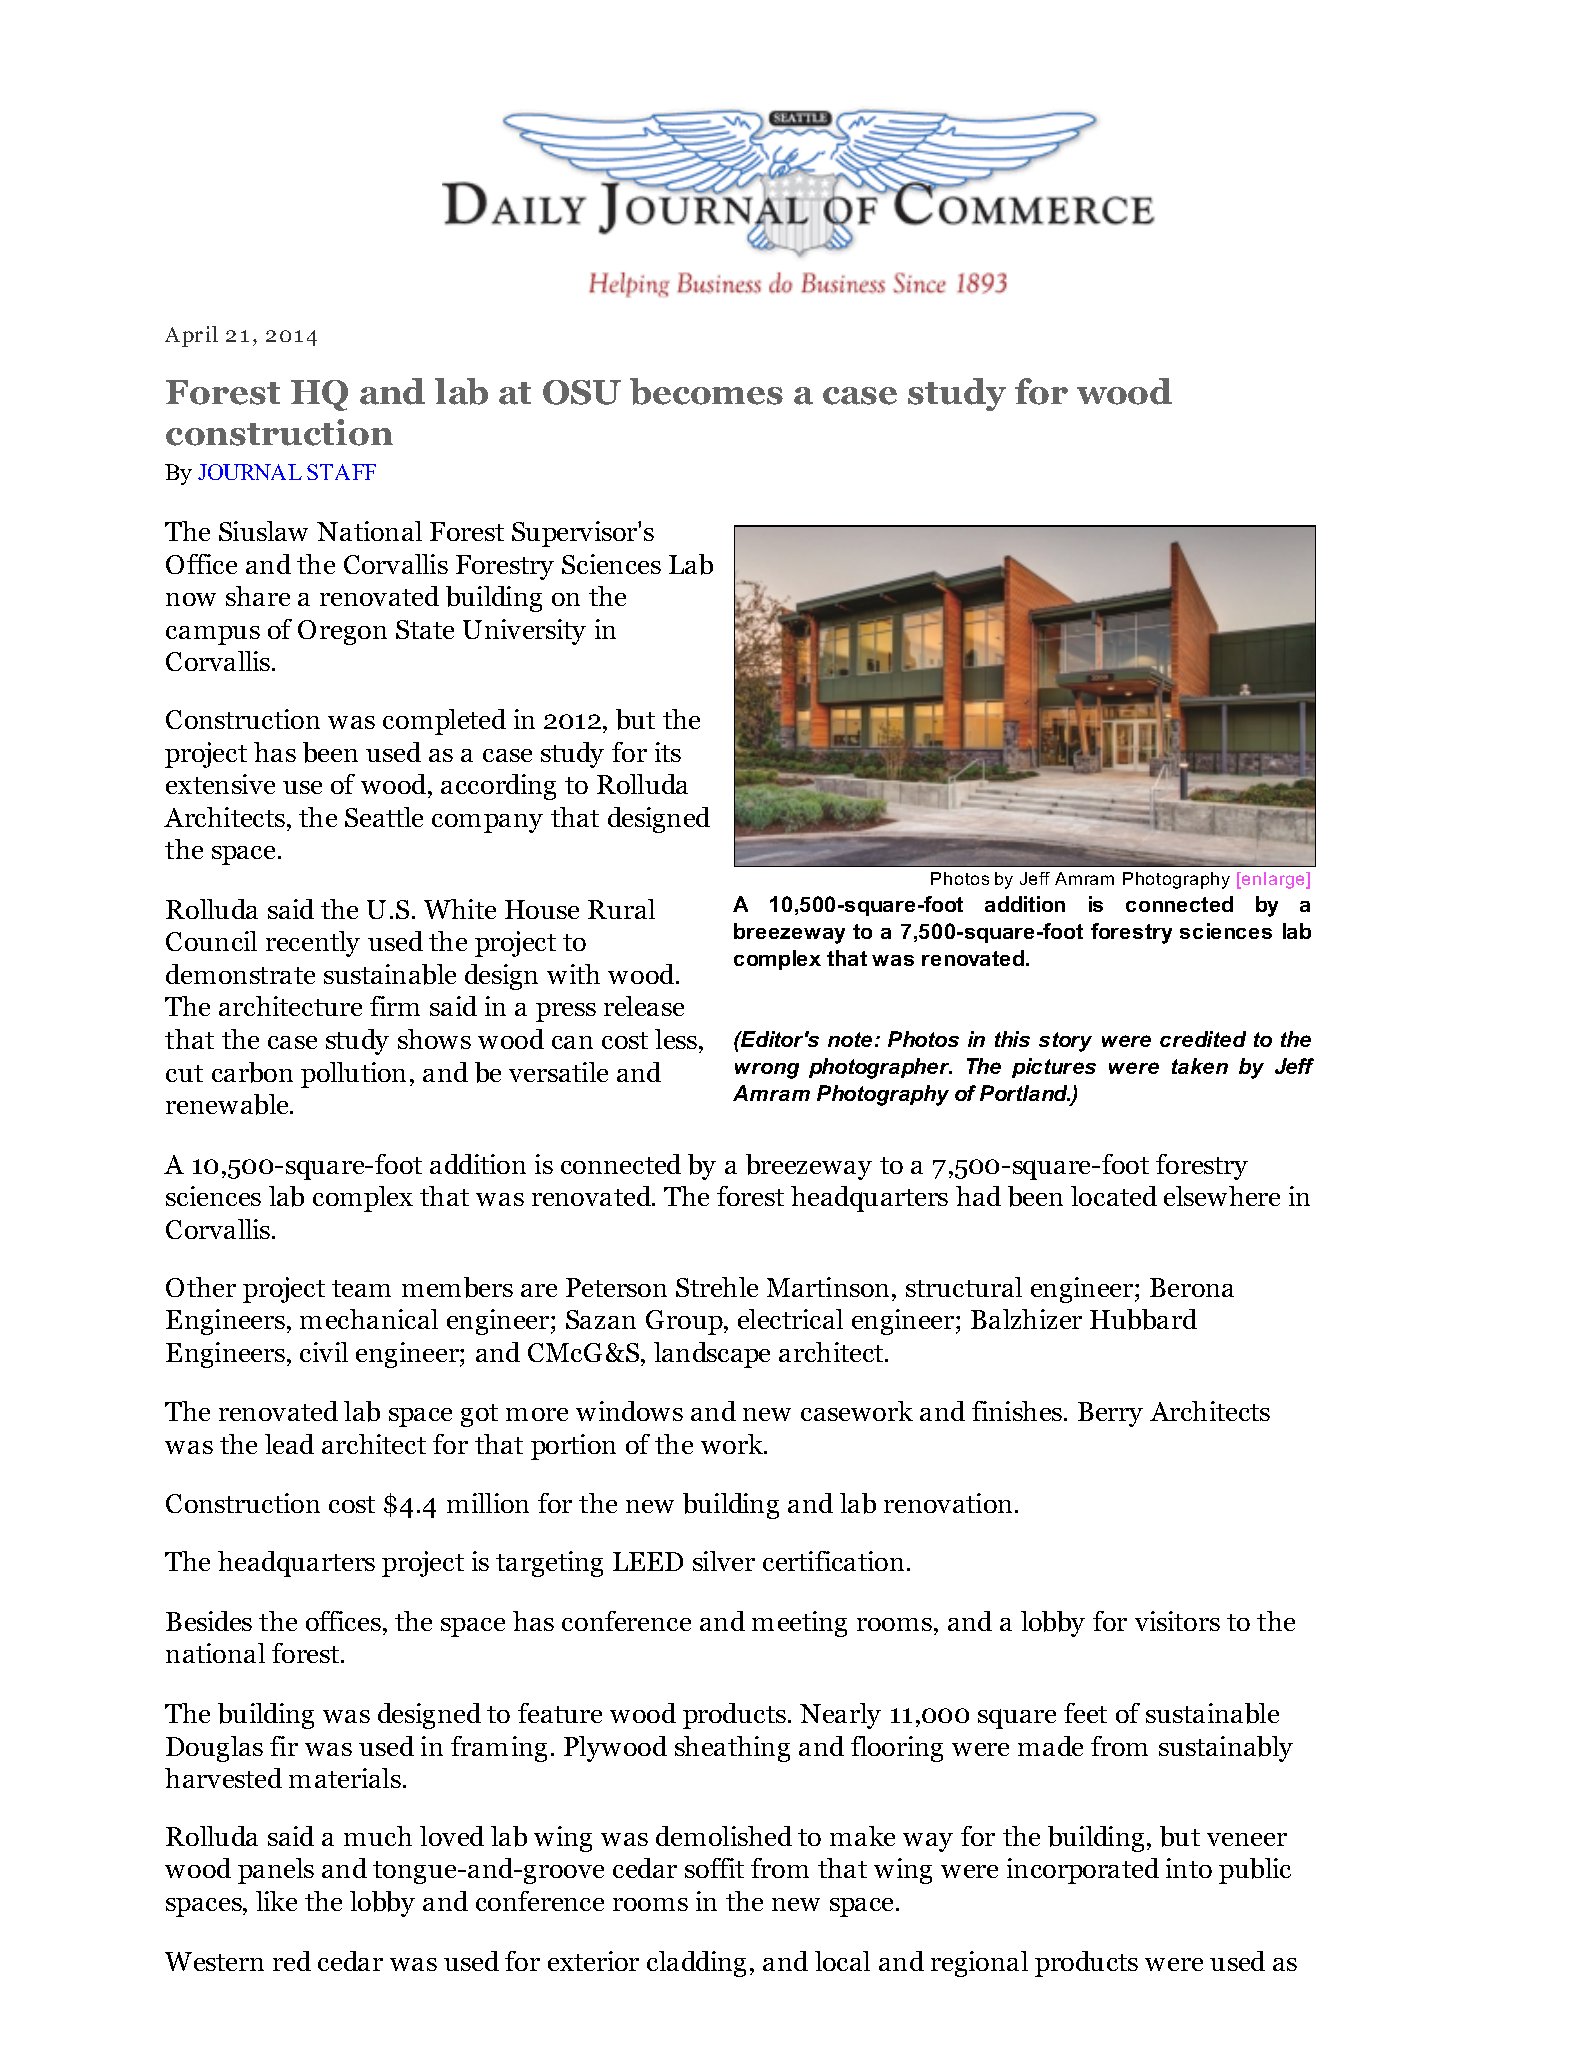 The image size is (1595, 2063). I want to click on landscape, so click(712, 1355).
